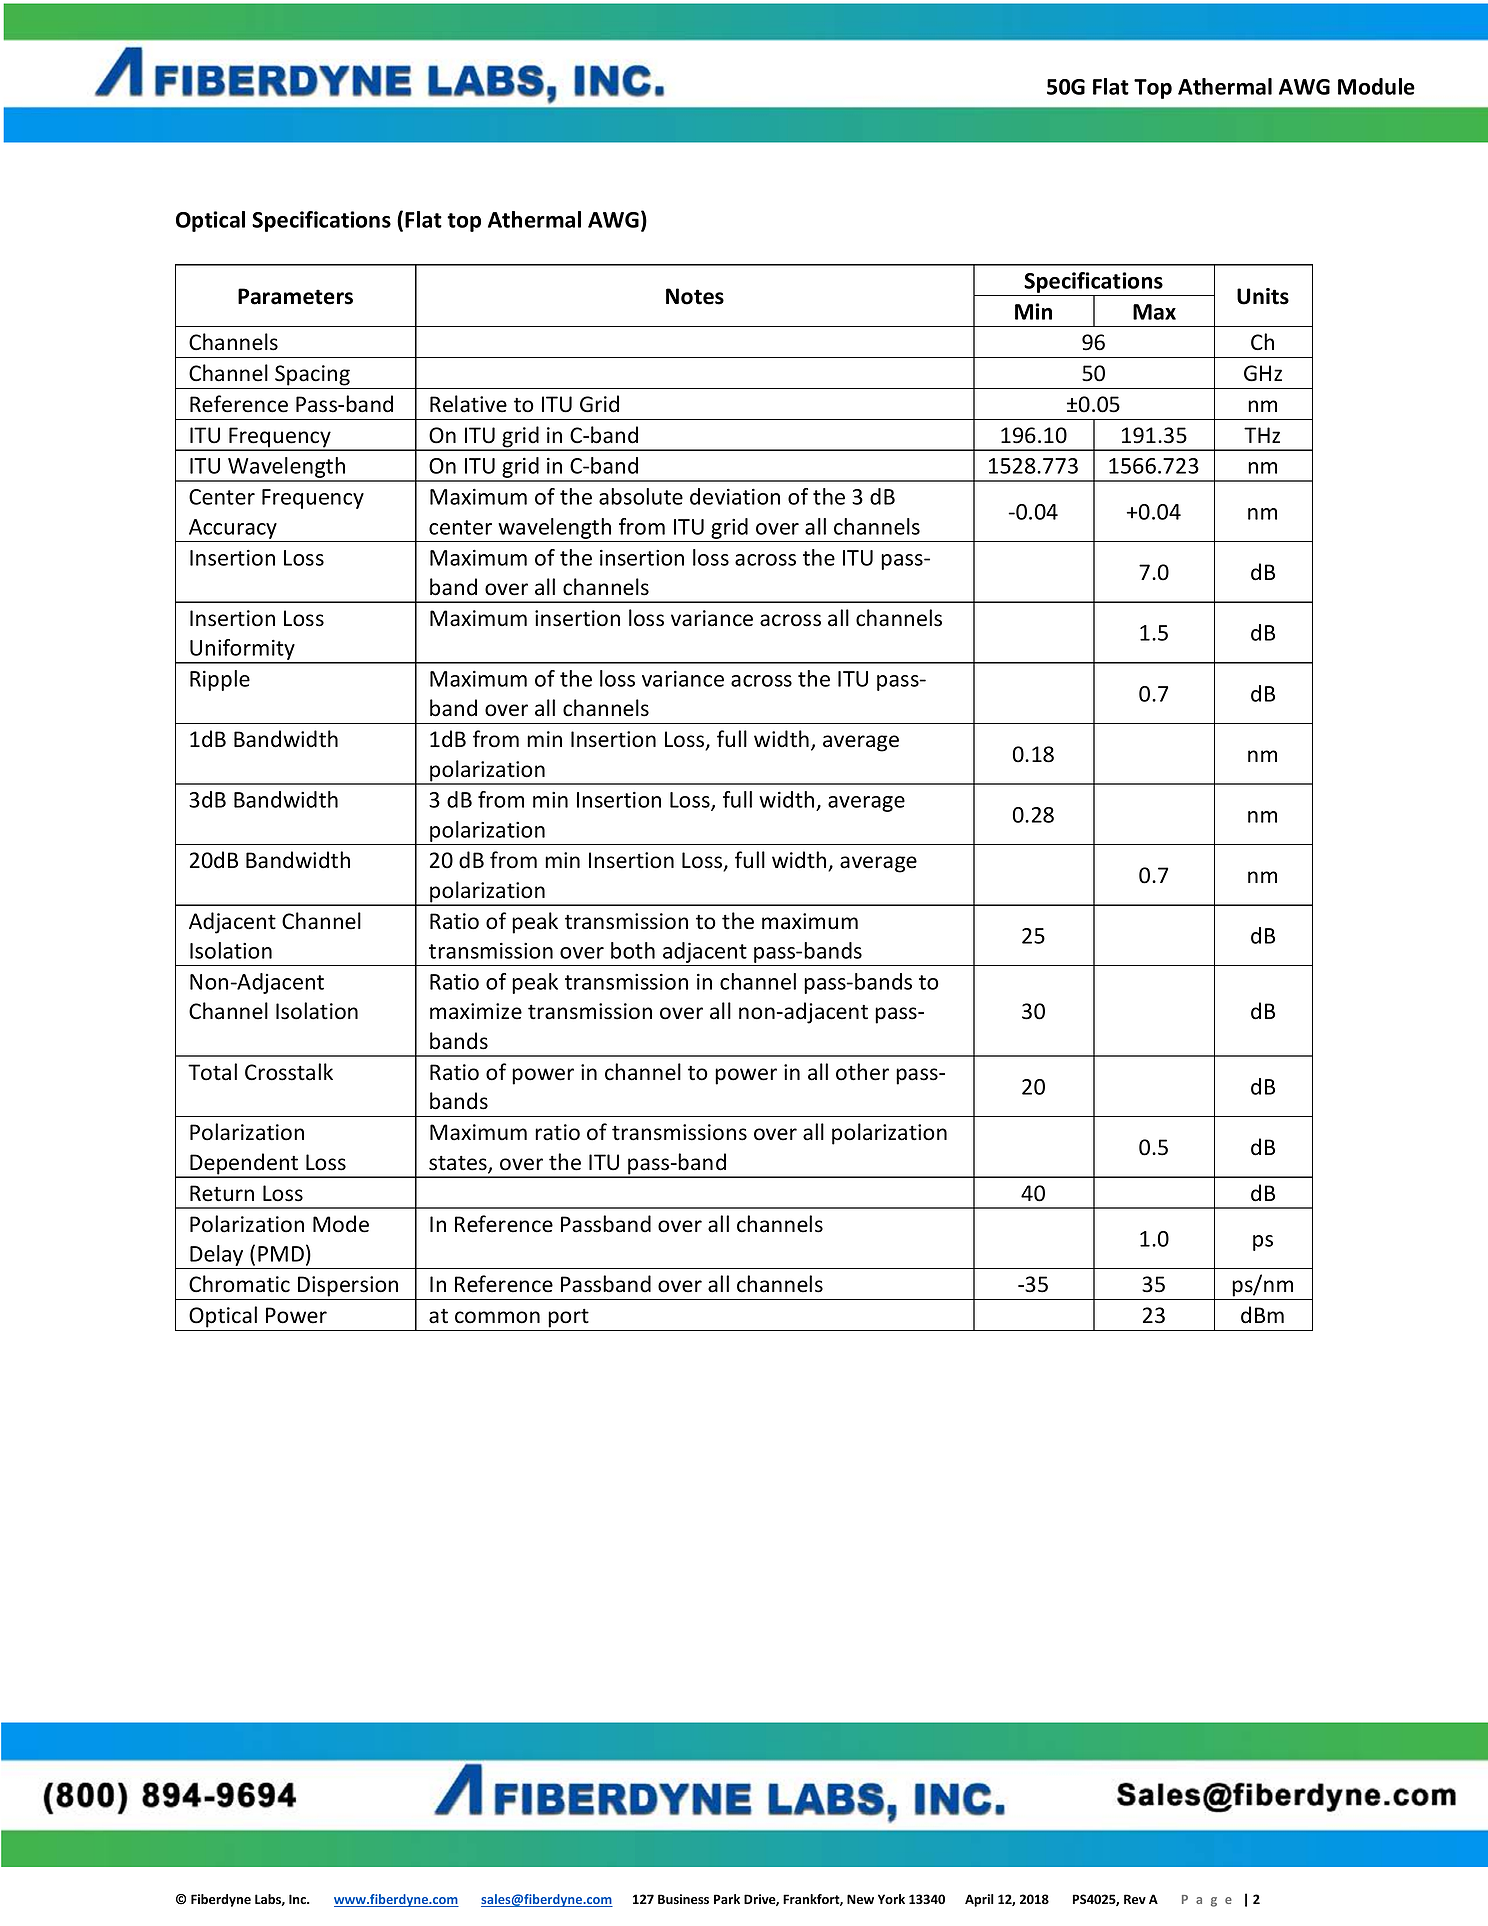 The width and height of the screenshot is (1488, 1926). What do you see at coordinates (695, 296) in the screenshot?
I see `Notes` at bounding box center [695, 296].
